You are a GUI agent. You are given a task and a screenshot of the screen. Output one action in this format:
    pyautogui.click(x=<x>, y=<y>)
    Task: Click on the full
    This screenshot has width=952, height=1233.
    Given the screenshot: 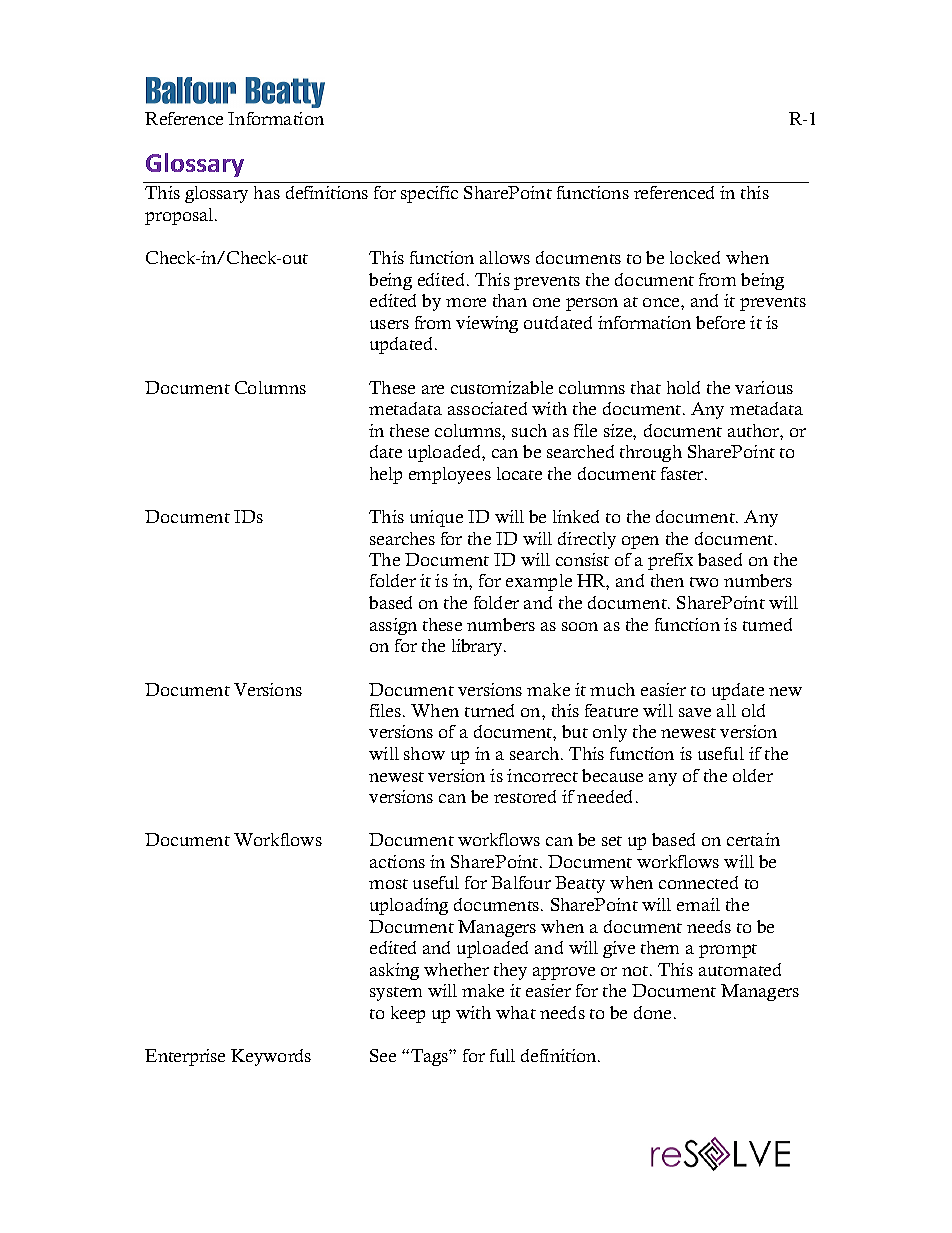 What is the action you would take?
    pyautogui.click(x=502, y=1055)
